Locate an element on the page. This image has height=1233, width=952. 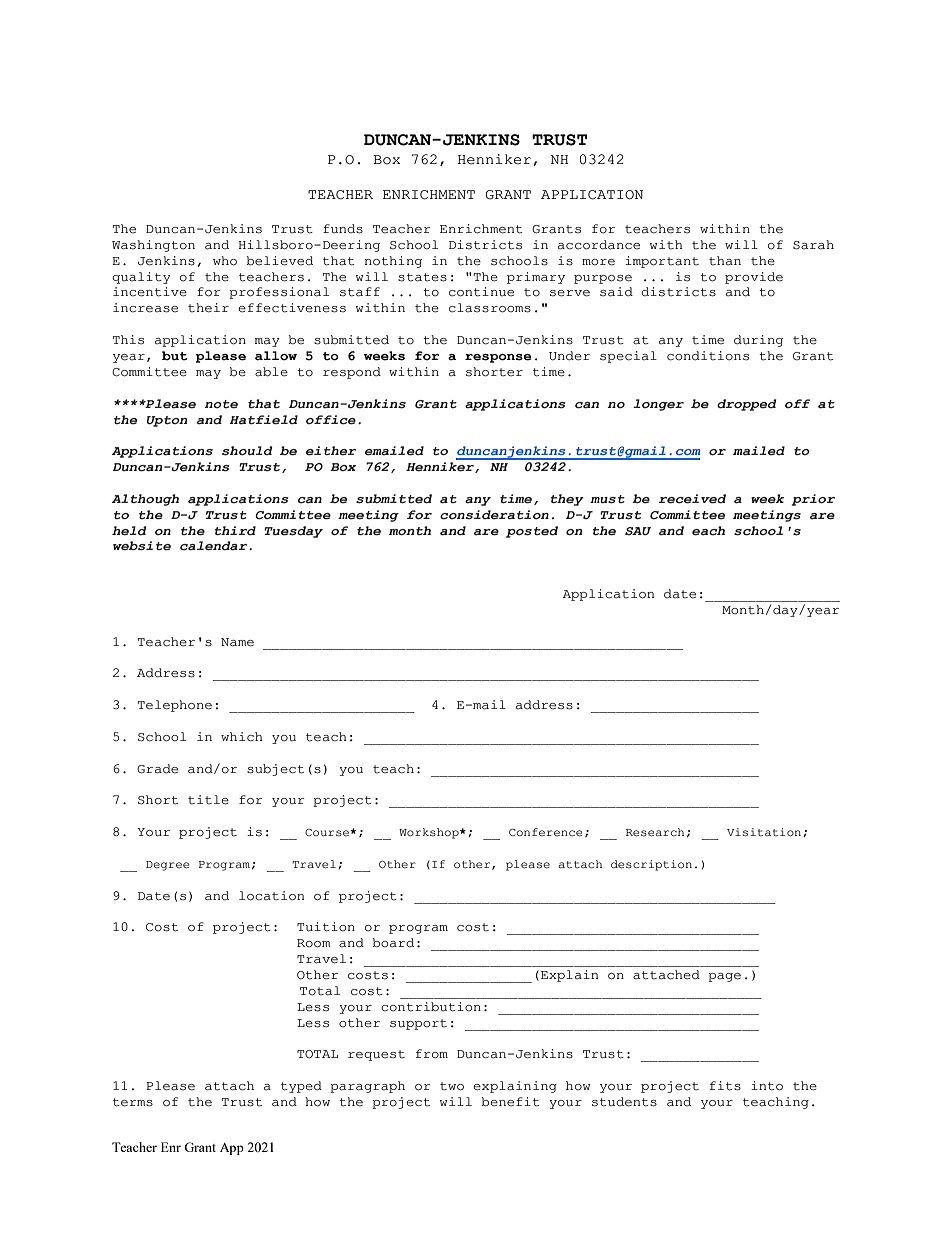
fits is located at coordinates (725, 1086).
